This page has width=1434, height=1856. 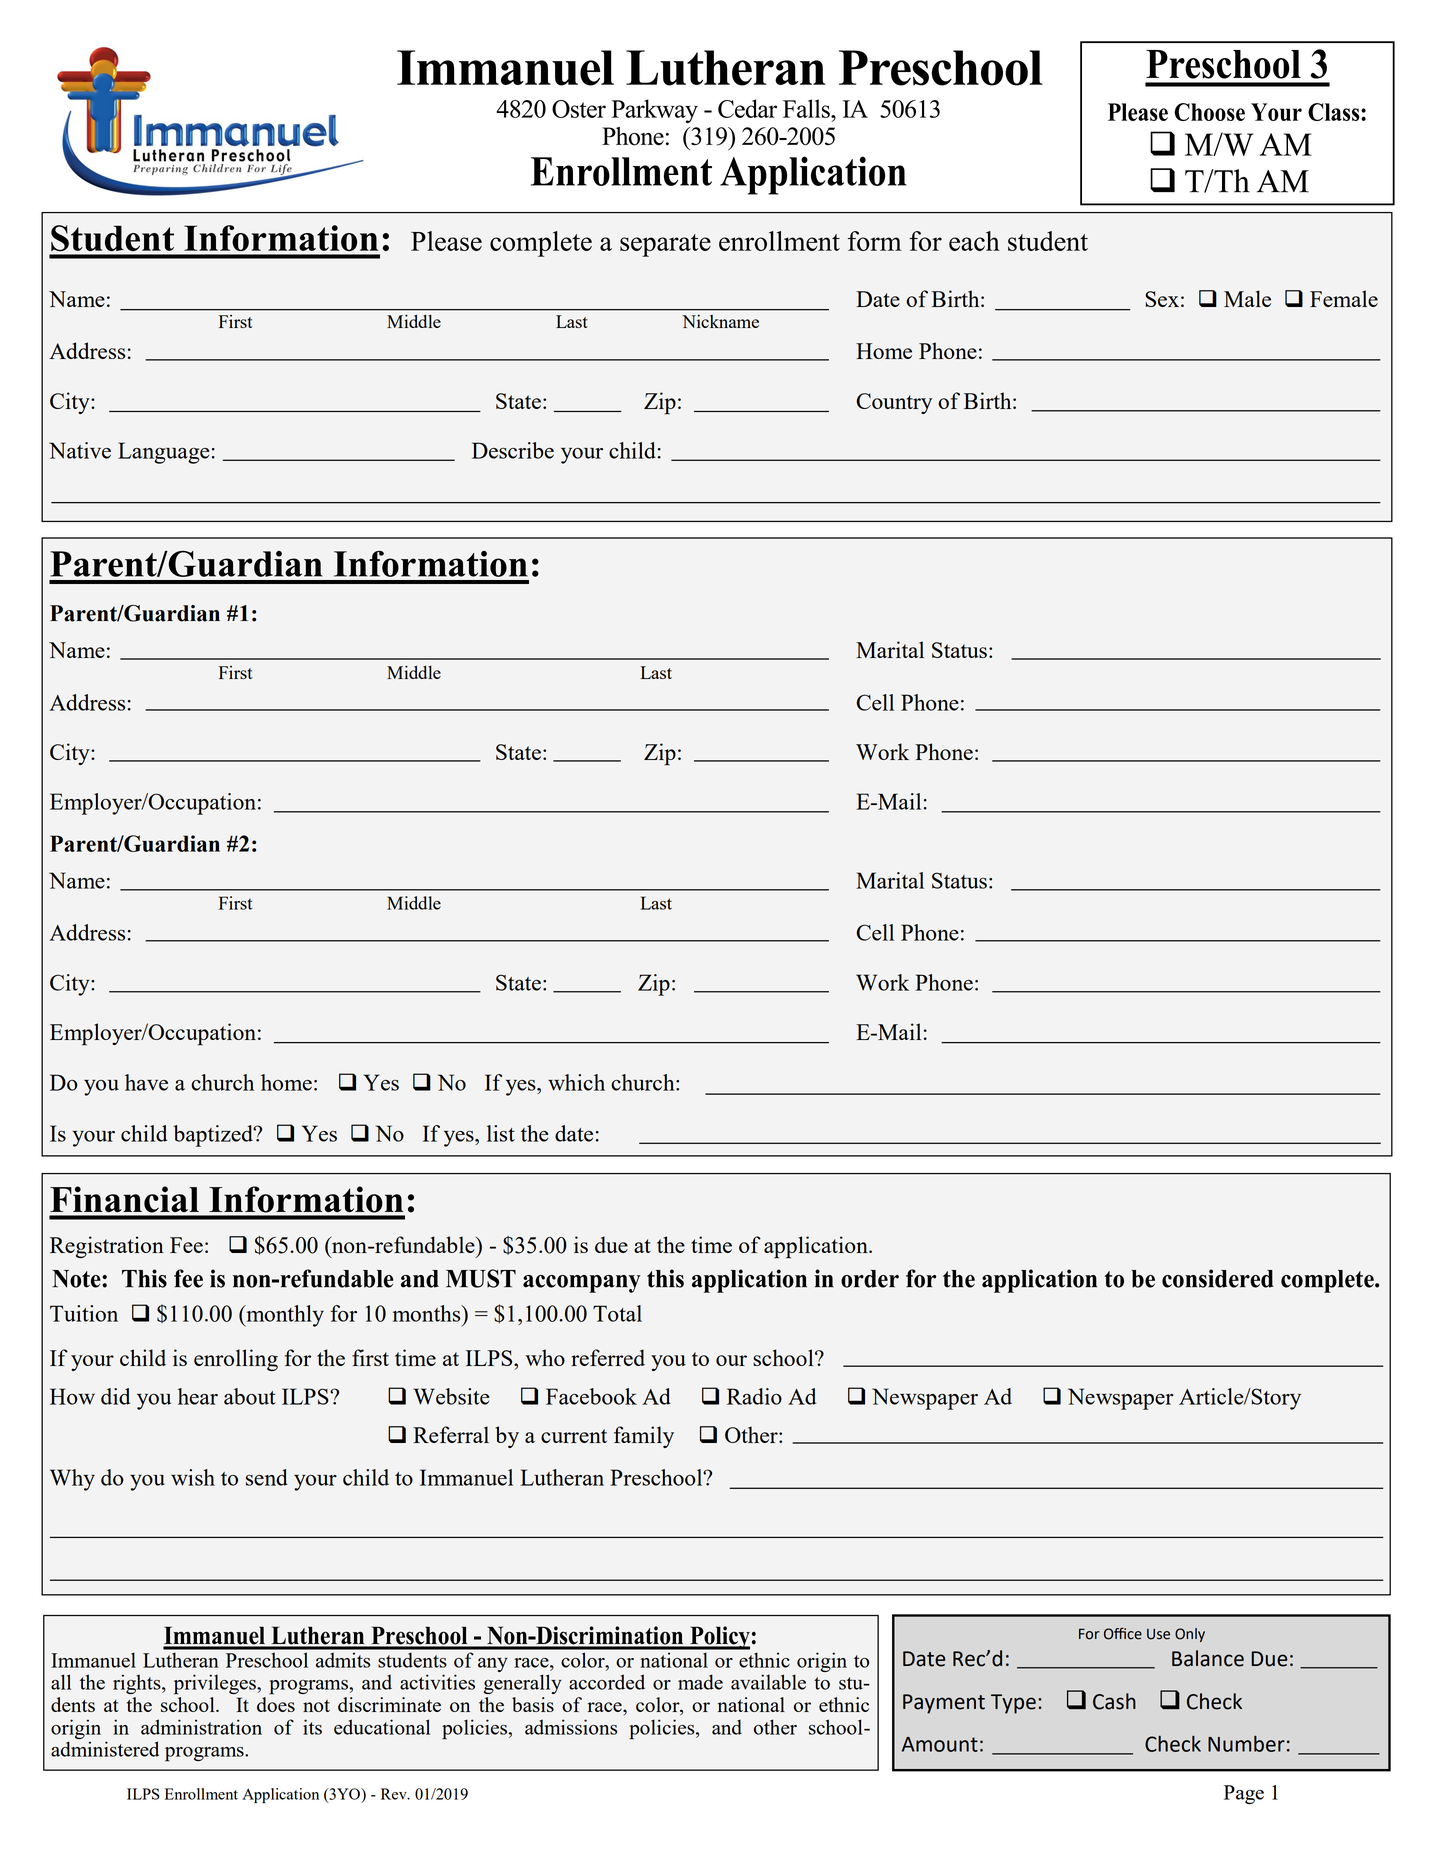 What do you see at coordinates (163, 453) in the page?
I see `Language` at bounding box center [163, 453].
